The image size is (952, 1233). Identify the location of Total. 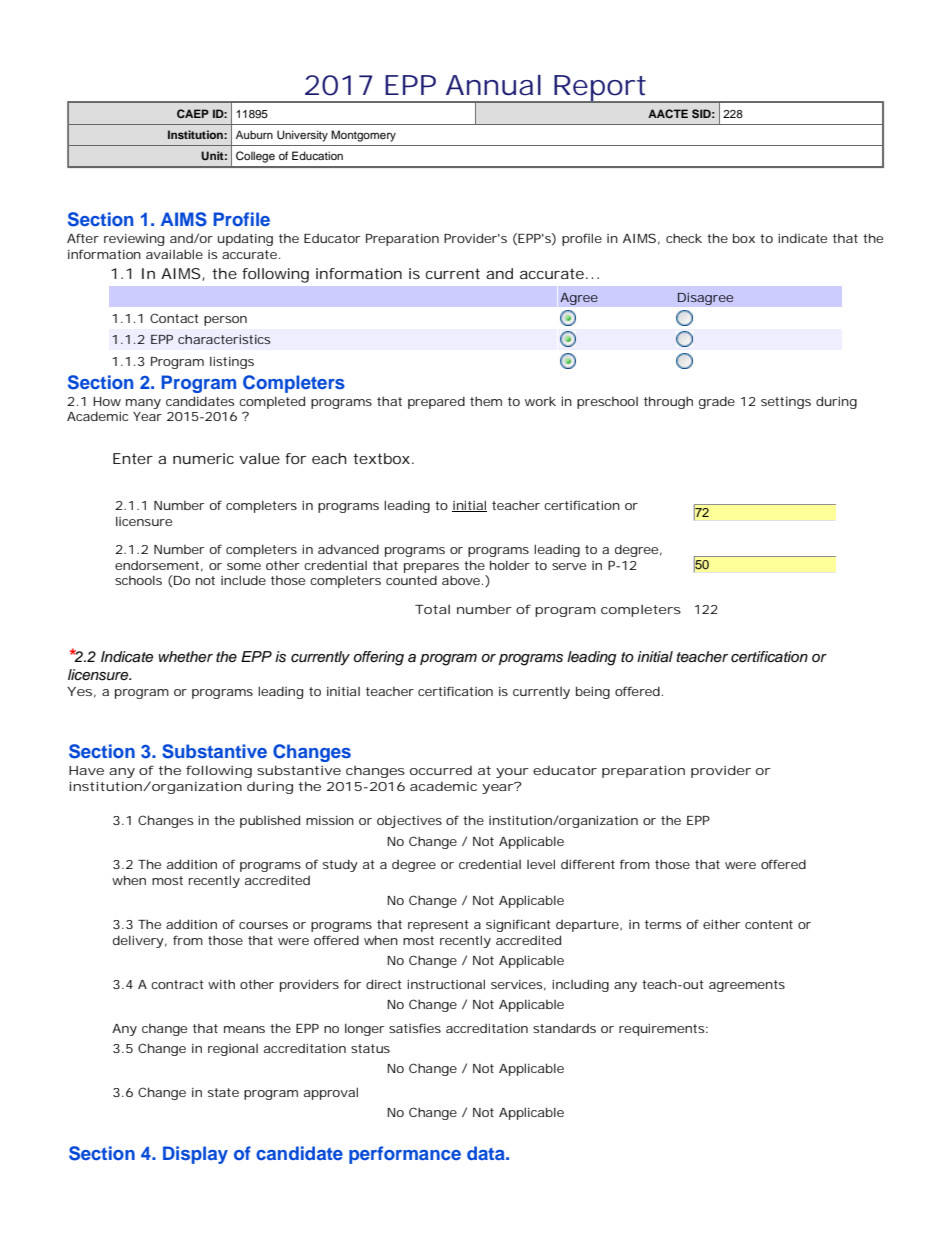
(432, 609).
